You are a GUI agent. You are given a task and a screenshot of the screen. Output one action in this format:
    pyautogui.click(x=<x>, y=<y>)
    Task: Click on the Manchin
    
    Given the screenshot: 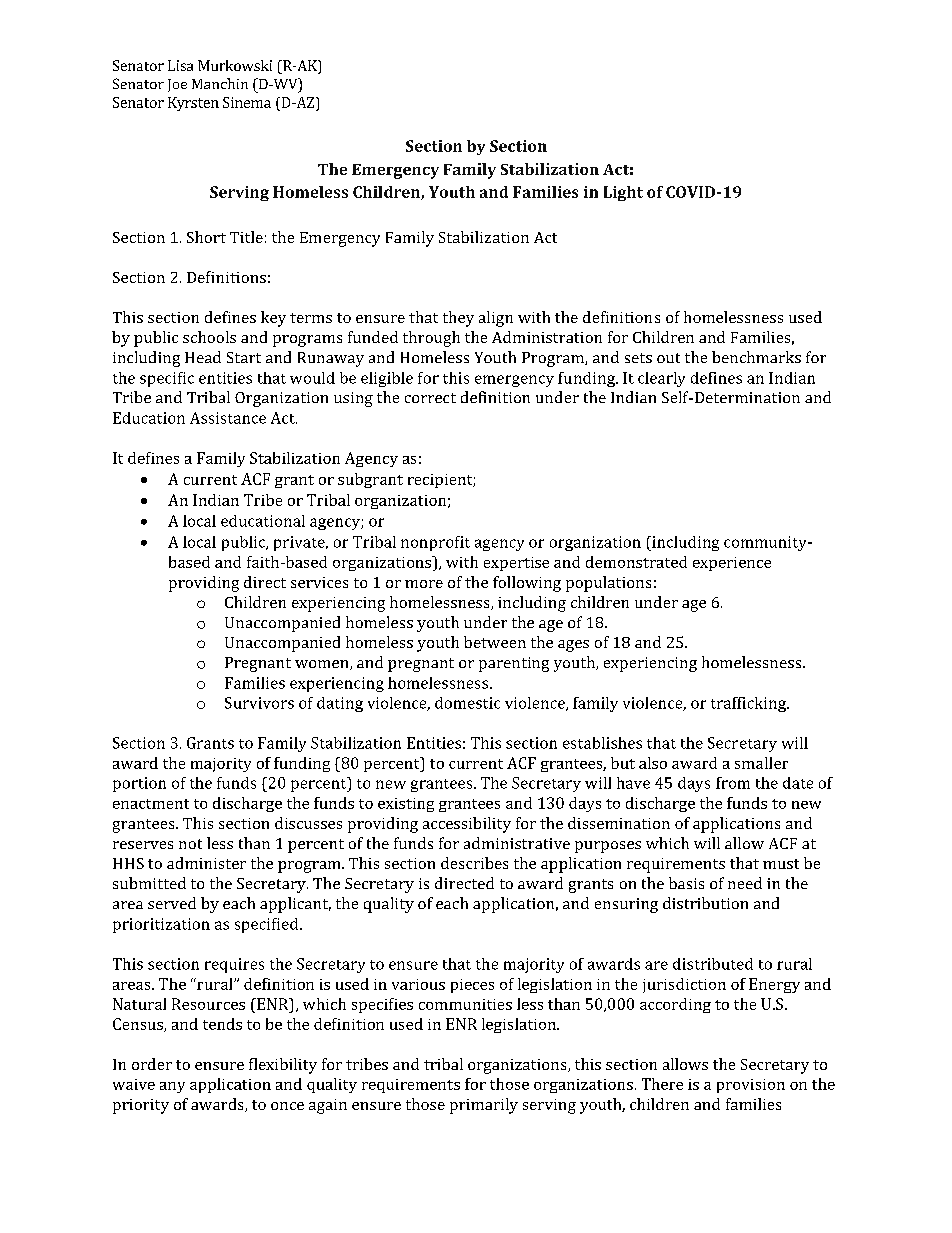 What is the action you would take?
    pyautogui.click(x=220, y=83)
